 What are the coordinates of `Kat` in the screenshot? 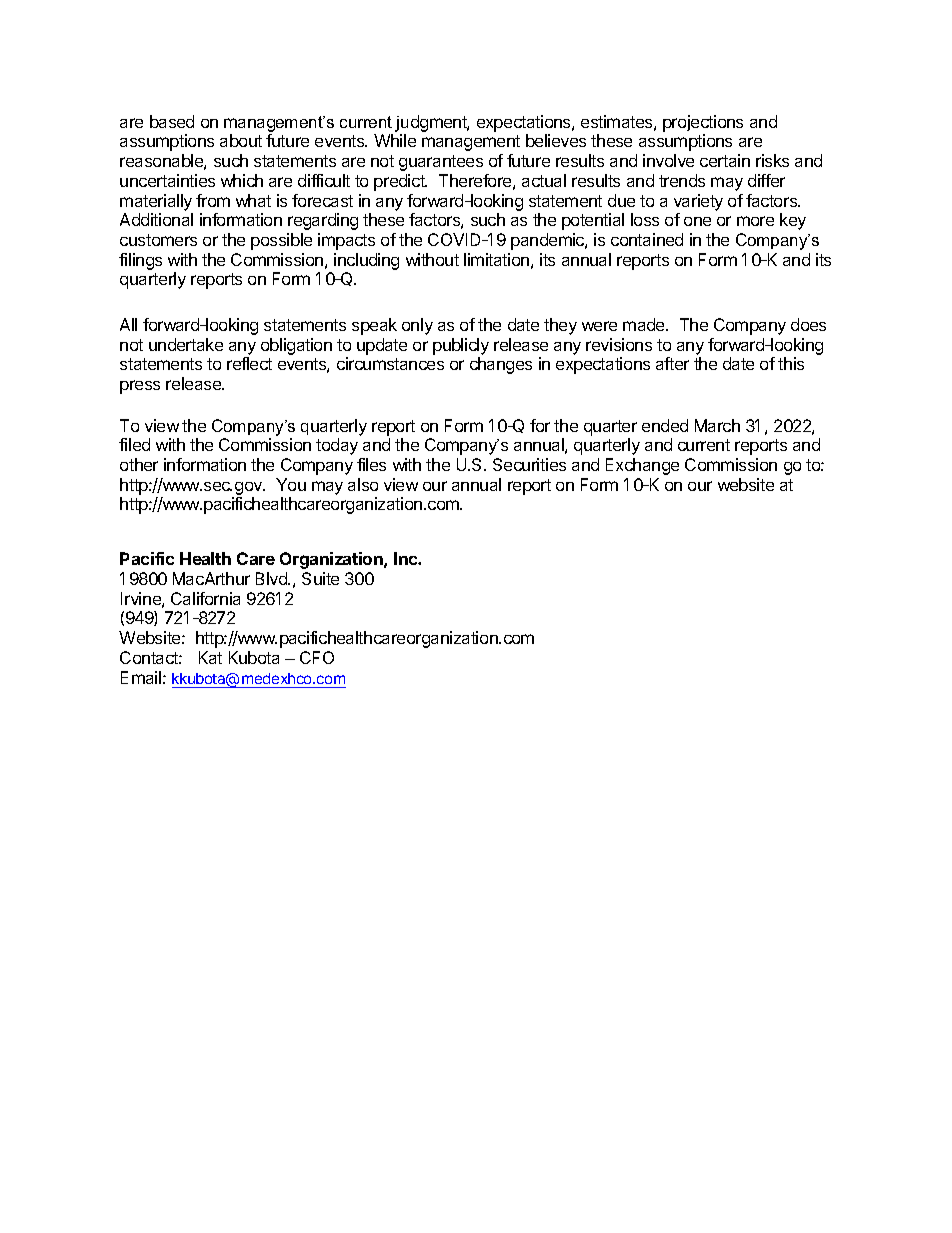 It's located at (210, 657).
